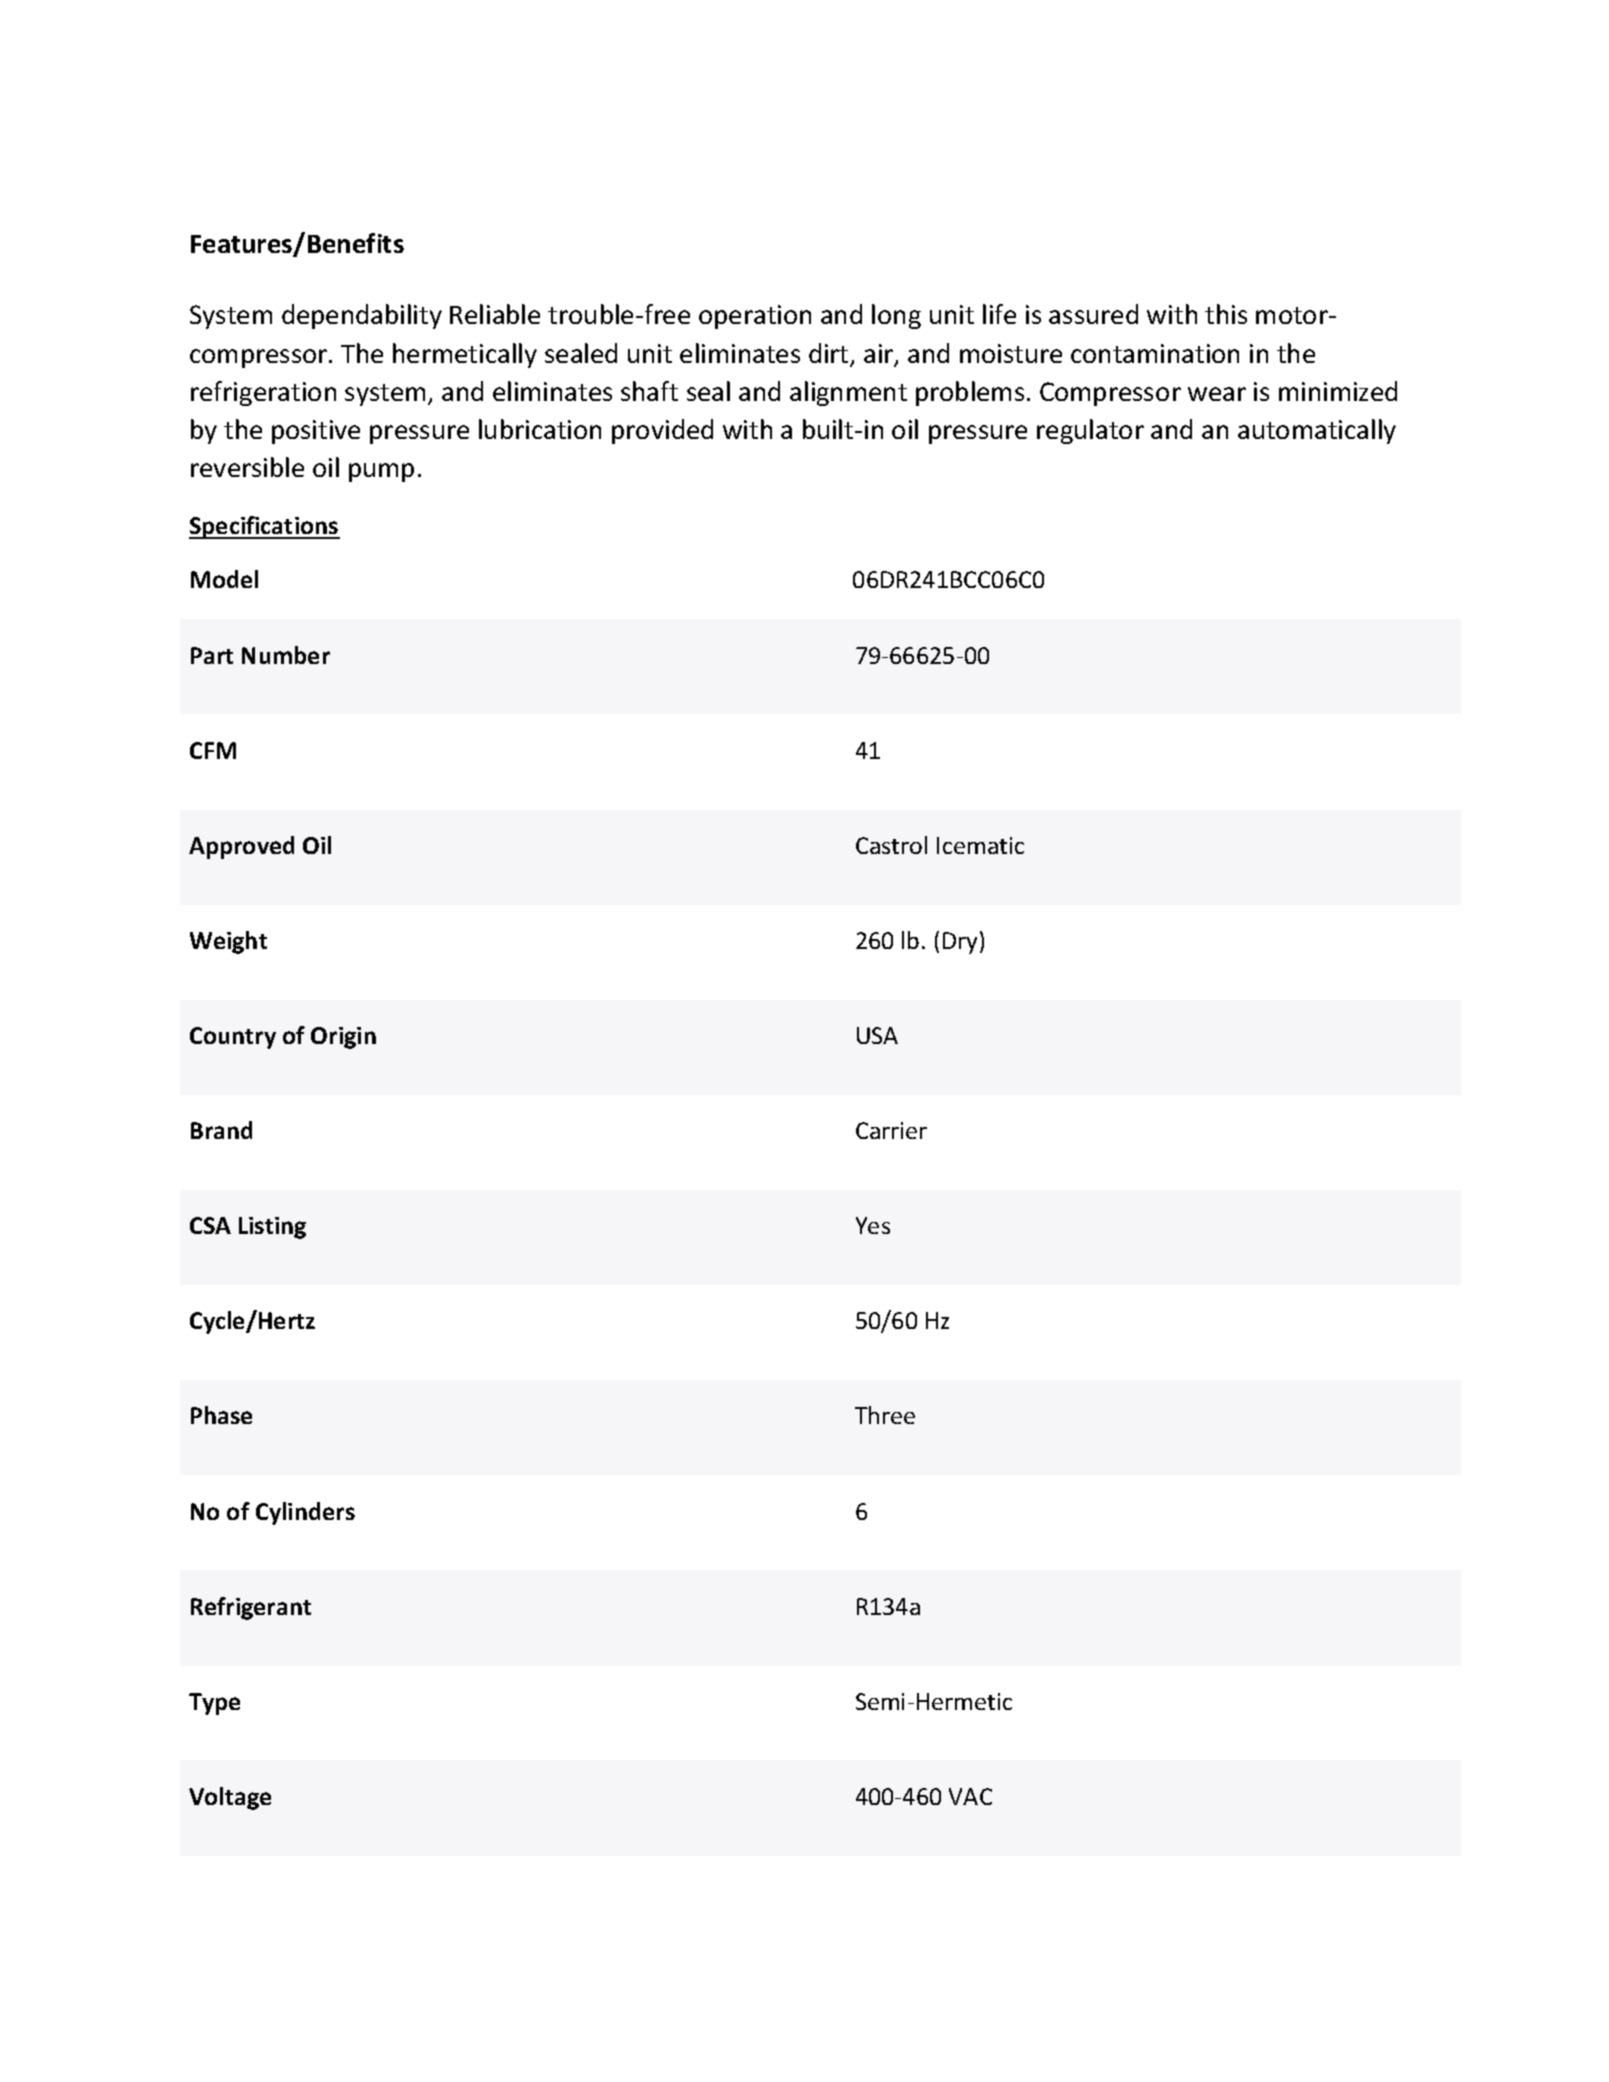  Describe the element at coordinates (877, 1035) in the page. I see `USA` at that location.
